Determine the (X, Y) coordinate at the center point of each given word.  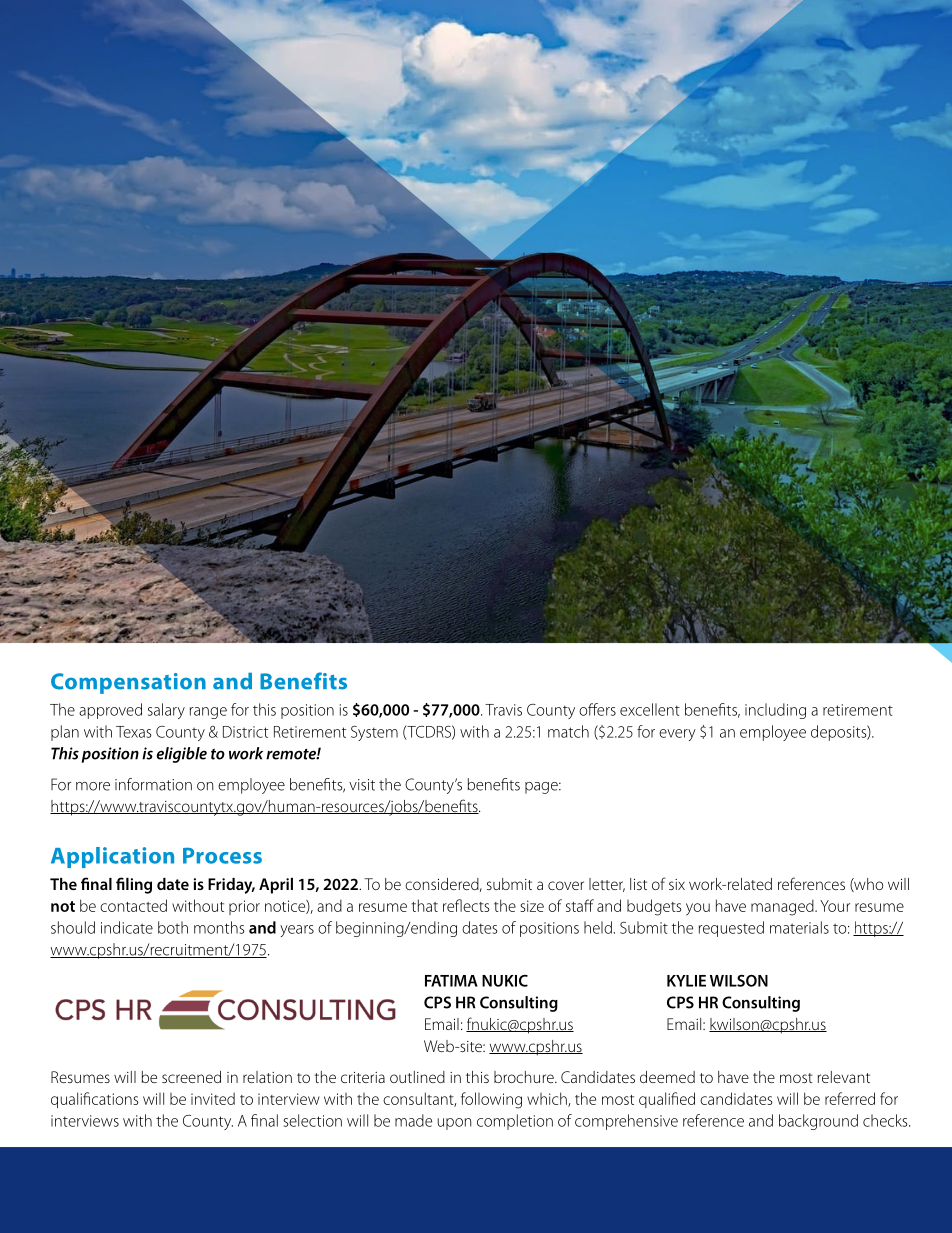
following (491, 1100)
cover (566, 885)
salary (166, 711)
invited (213, 1098)
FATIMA (451, 981)
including (775, 711)
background (818, 1122)
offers (597, 709)
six (677, 884)
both (173, 927)
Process (222, 856)
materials (799, 927)
